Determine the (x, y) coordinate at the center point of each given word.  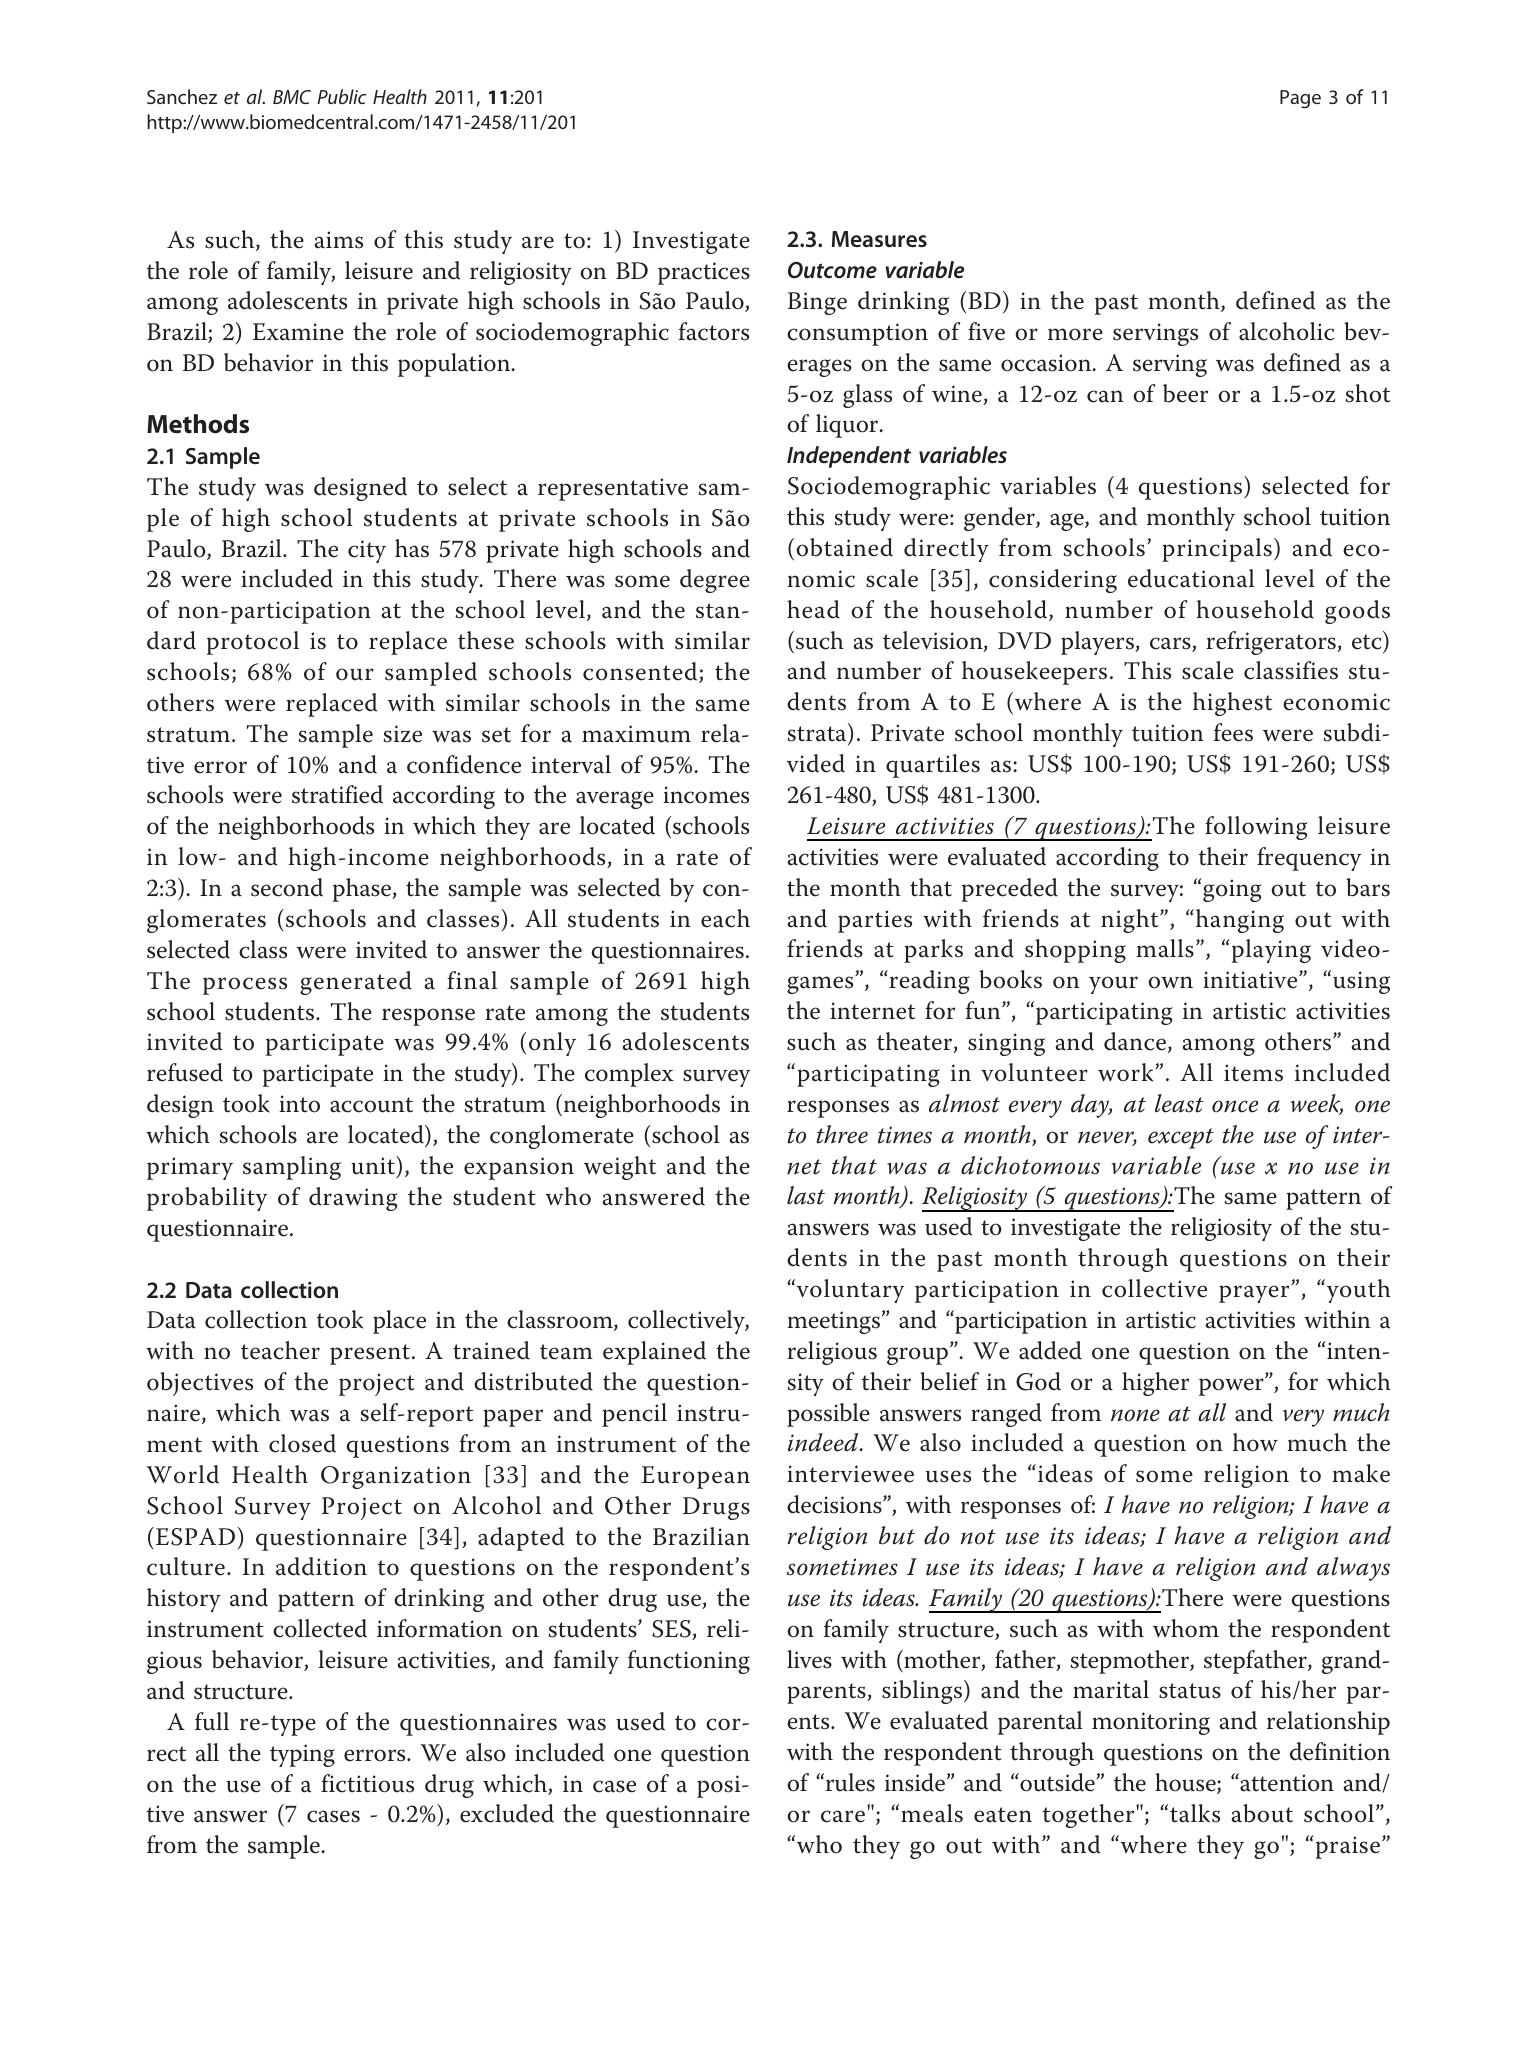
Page (1300, 99)
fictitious (367, 1783)
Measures (879, 239)
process (245, 986)
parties (875, 921)
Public (341, 96)
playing (1270, 951)
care (843, 1816)
